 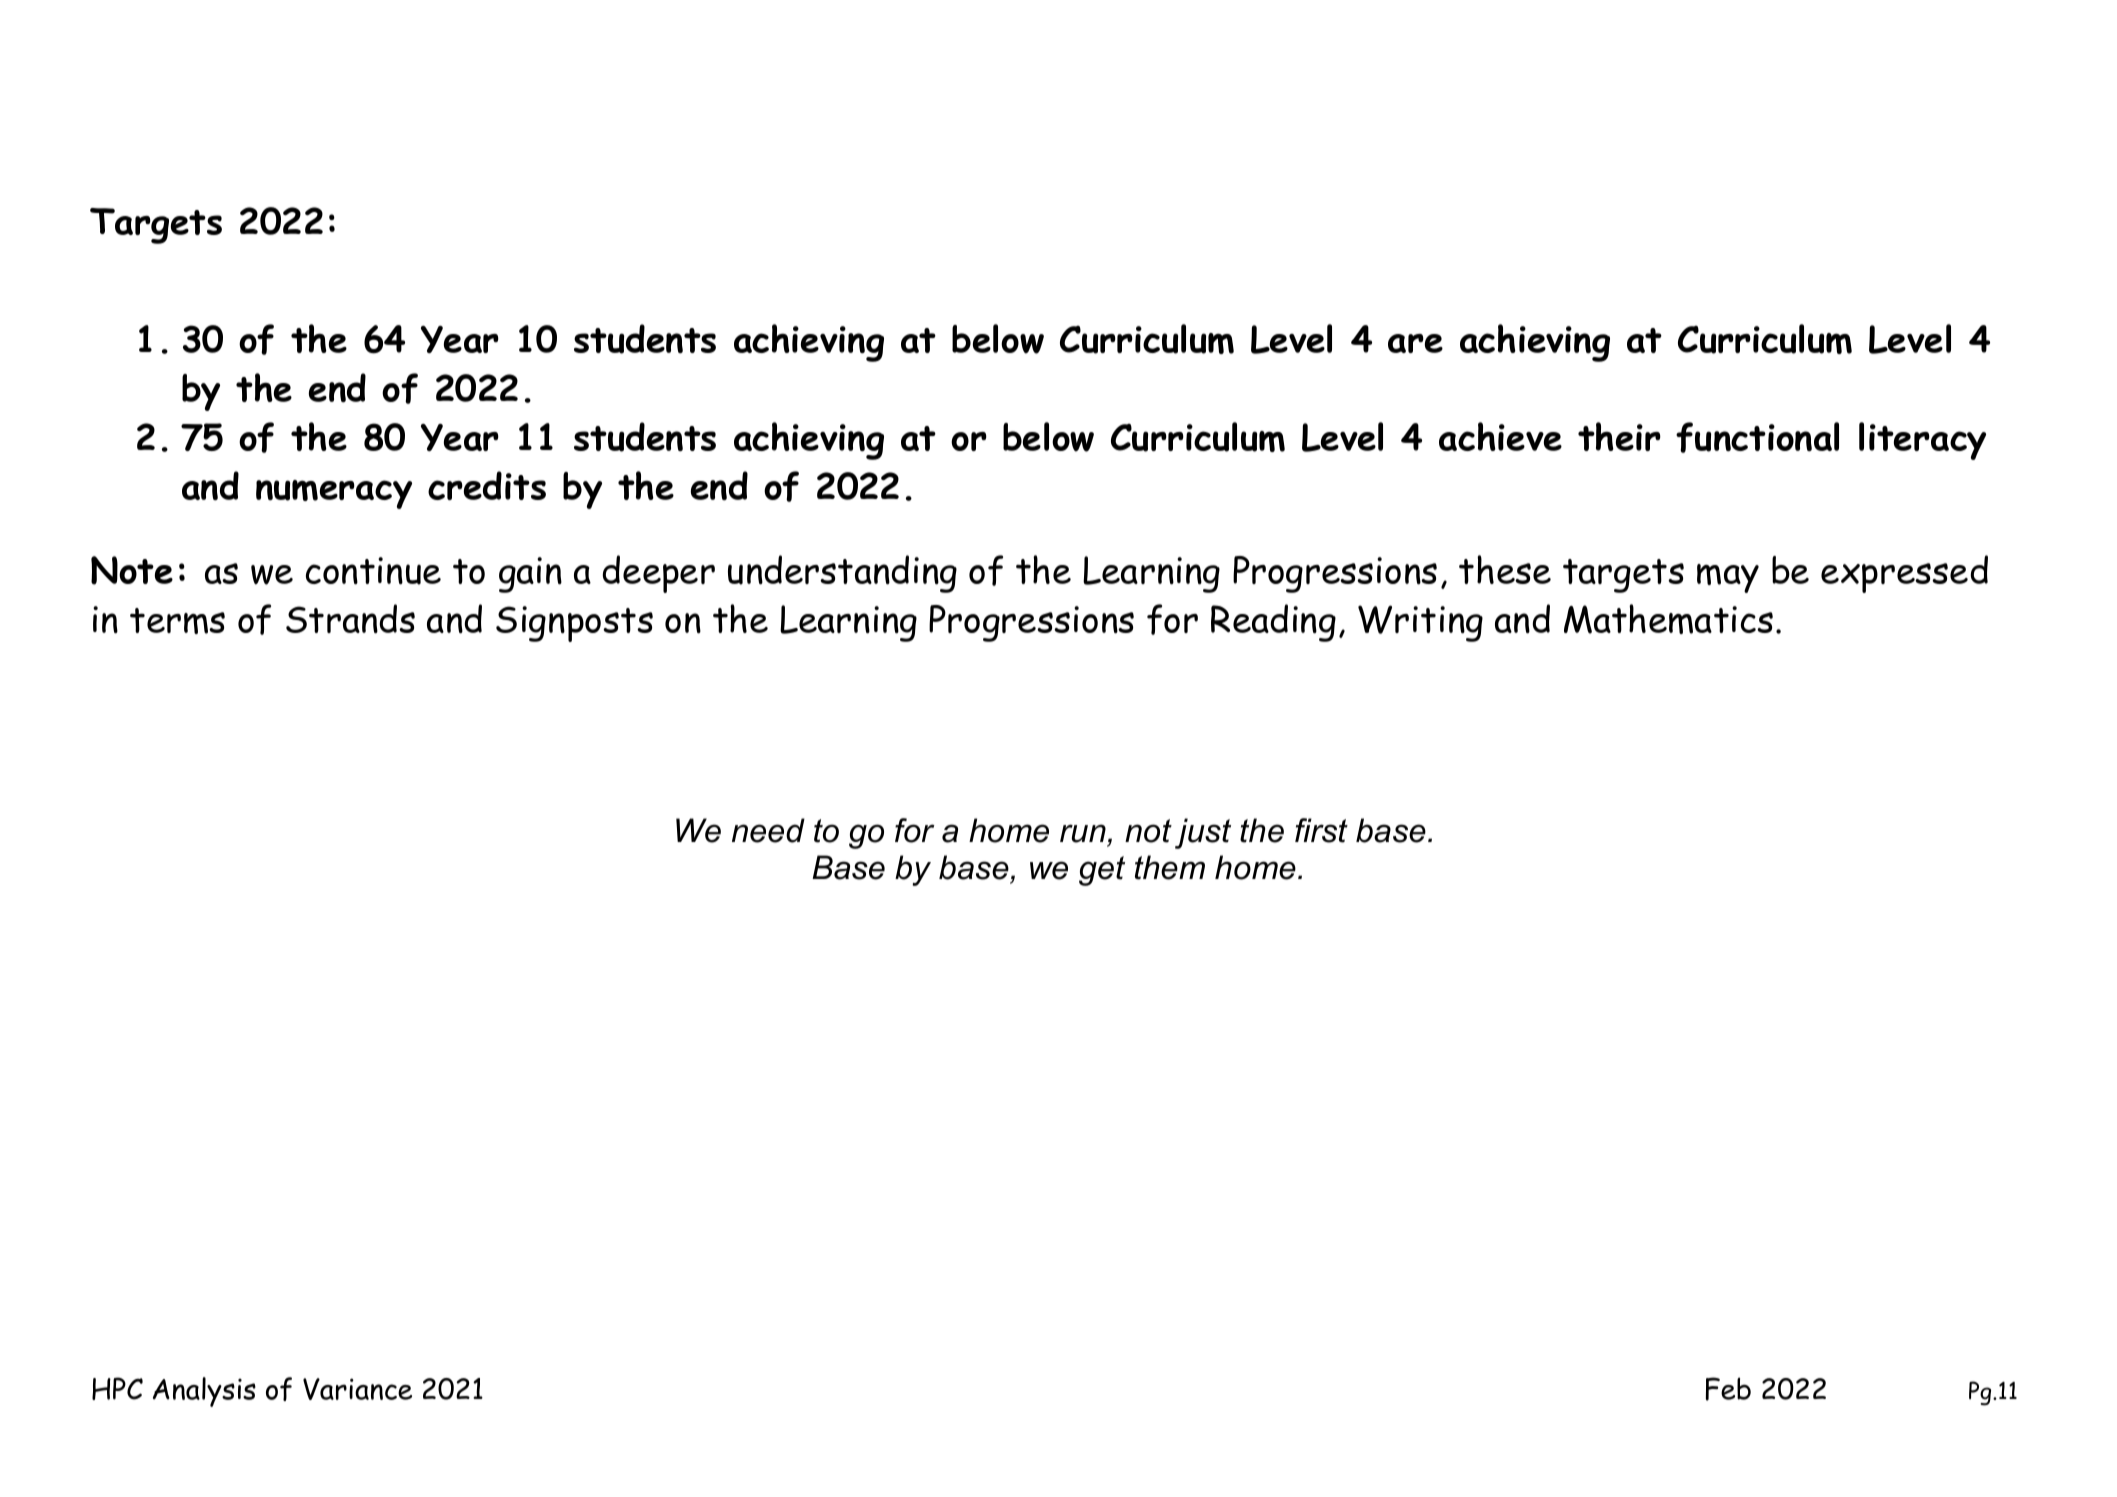 I want to click on Variance, so click(x=357, y=1389).
